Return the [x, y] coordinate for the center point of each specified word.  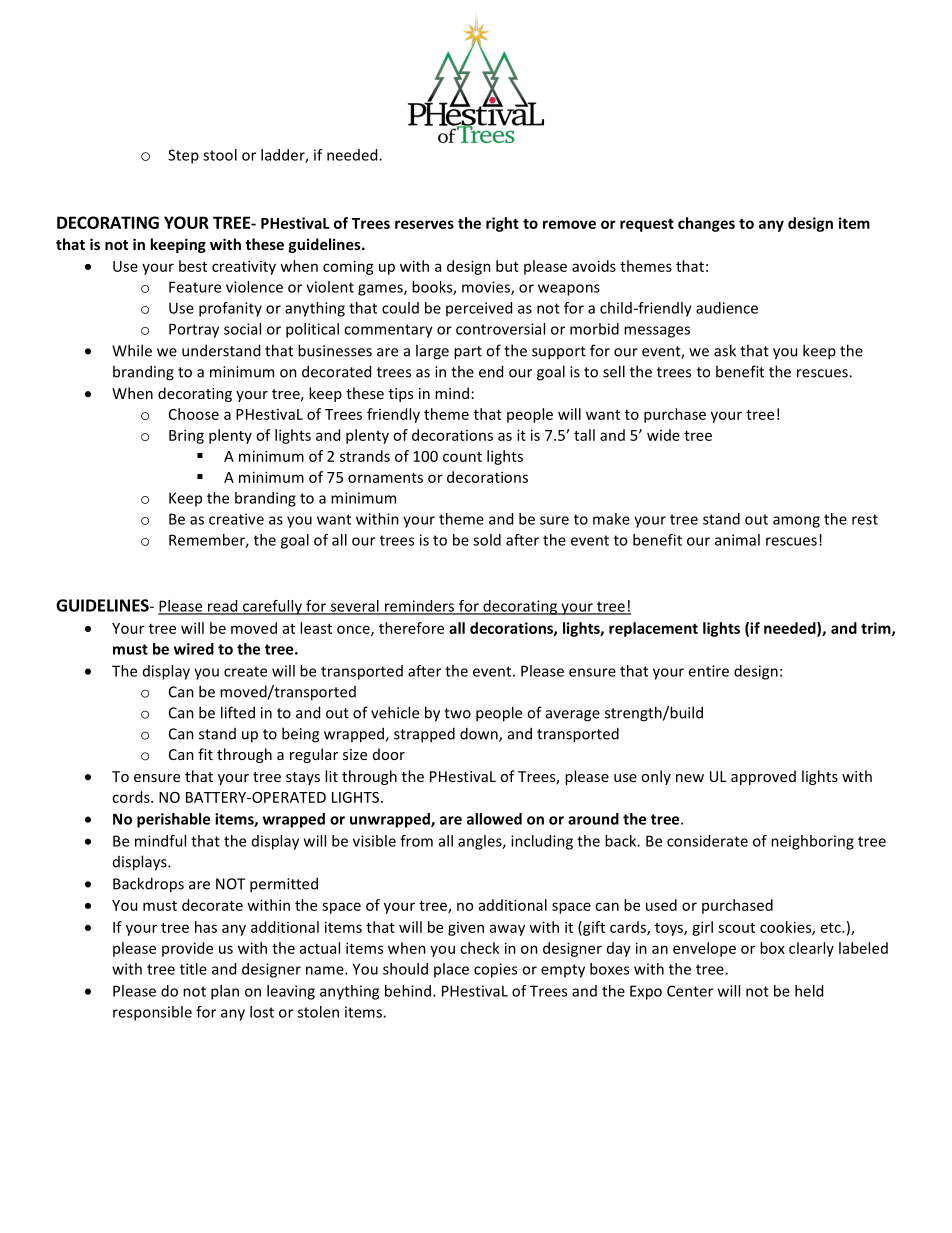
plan [225, 992]
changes [706, 224]
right [502, 224]
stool [220, 155]
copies [495, 970]
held [809, 991]
